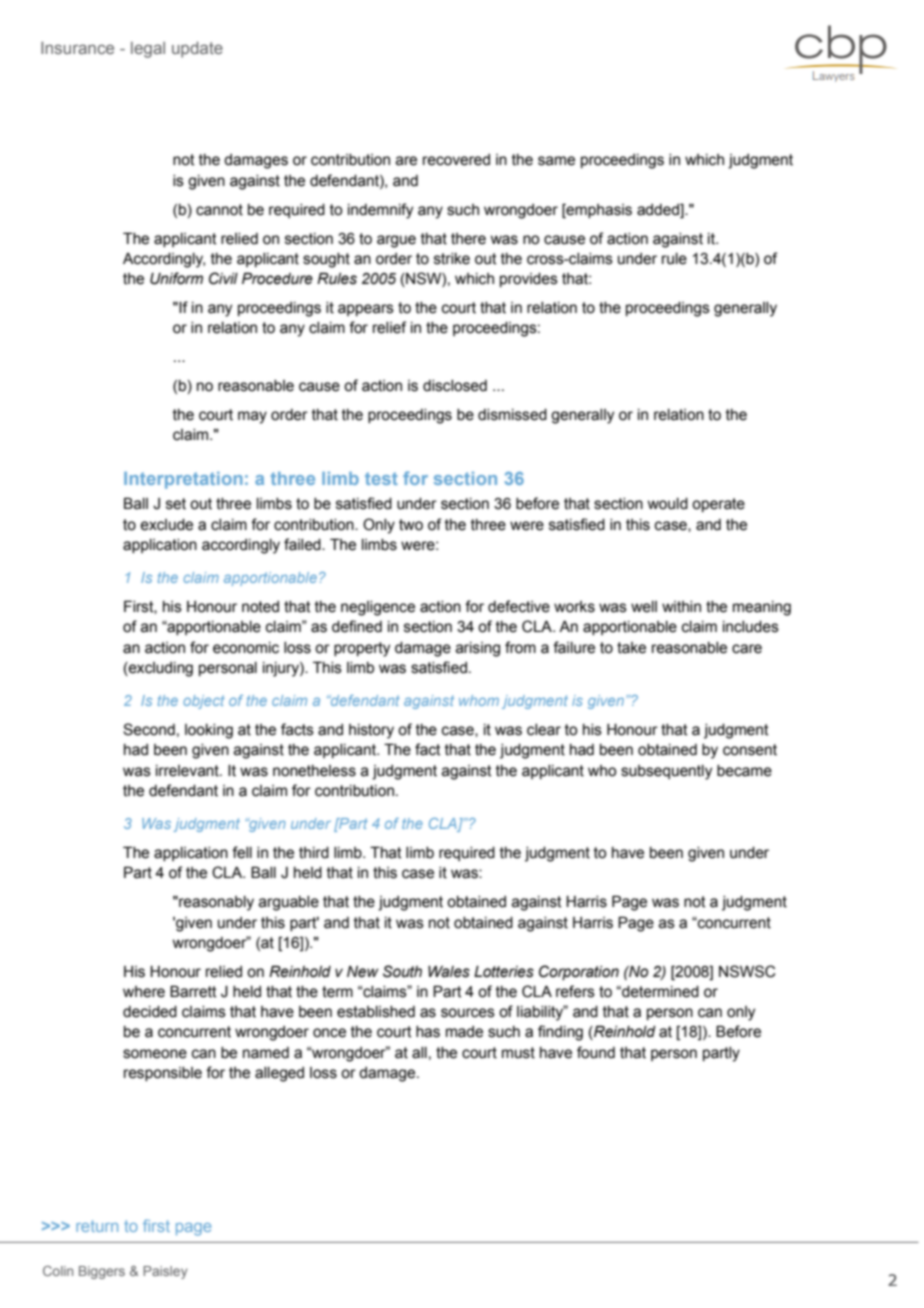 The height and width of the screenshot is (1308, 924). What do you see at coordinates (279, 1074) in the screenshot?
I see `alleged` at bounding box center [279, 1074].
